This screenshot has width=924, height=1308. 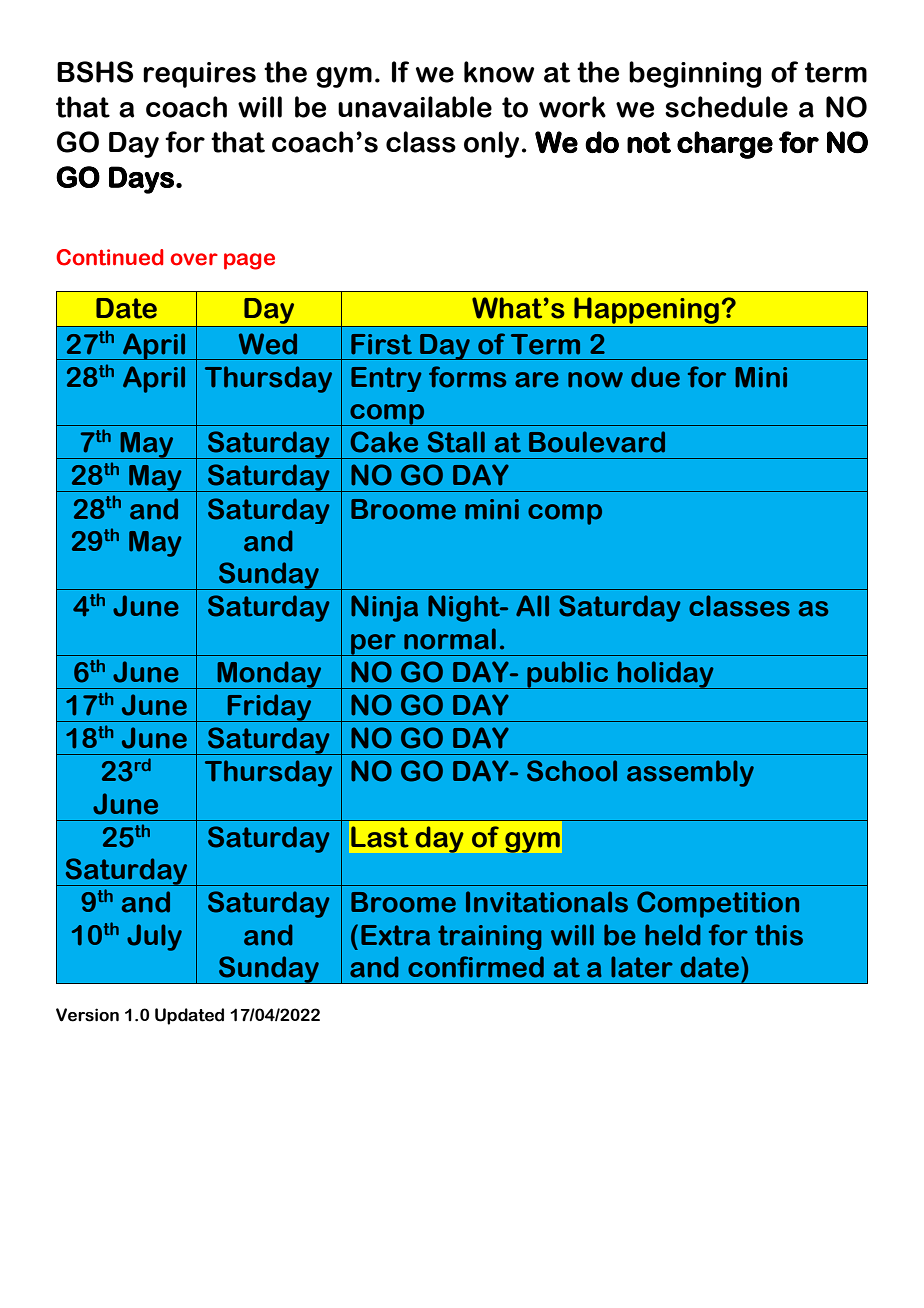 I want to click on Friday, so click(x=269, y=708).
